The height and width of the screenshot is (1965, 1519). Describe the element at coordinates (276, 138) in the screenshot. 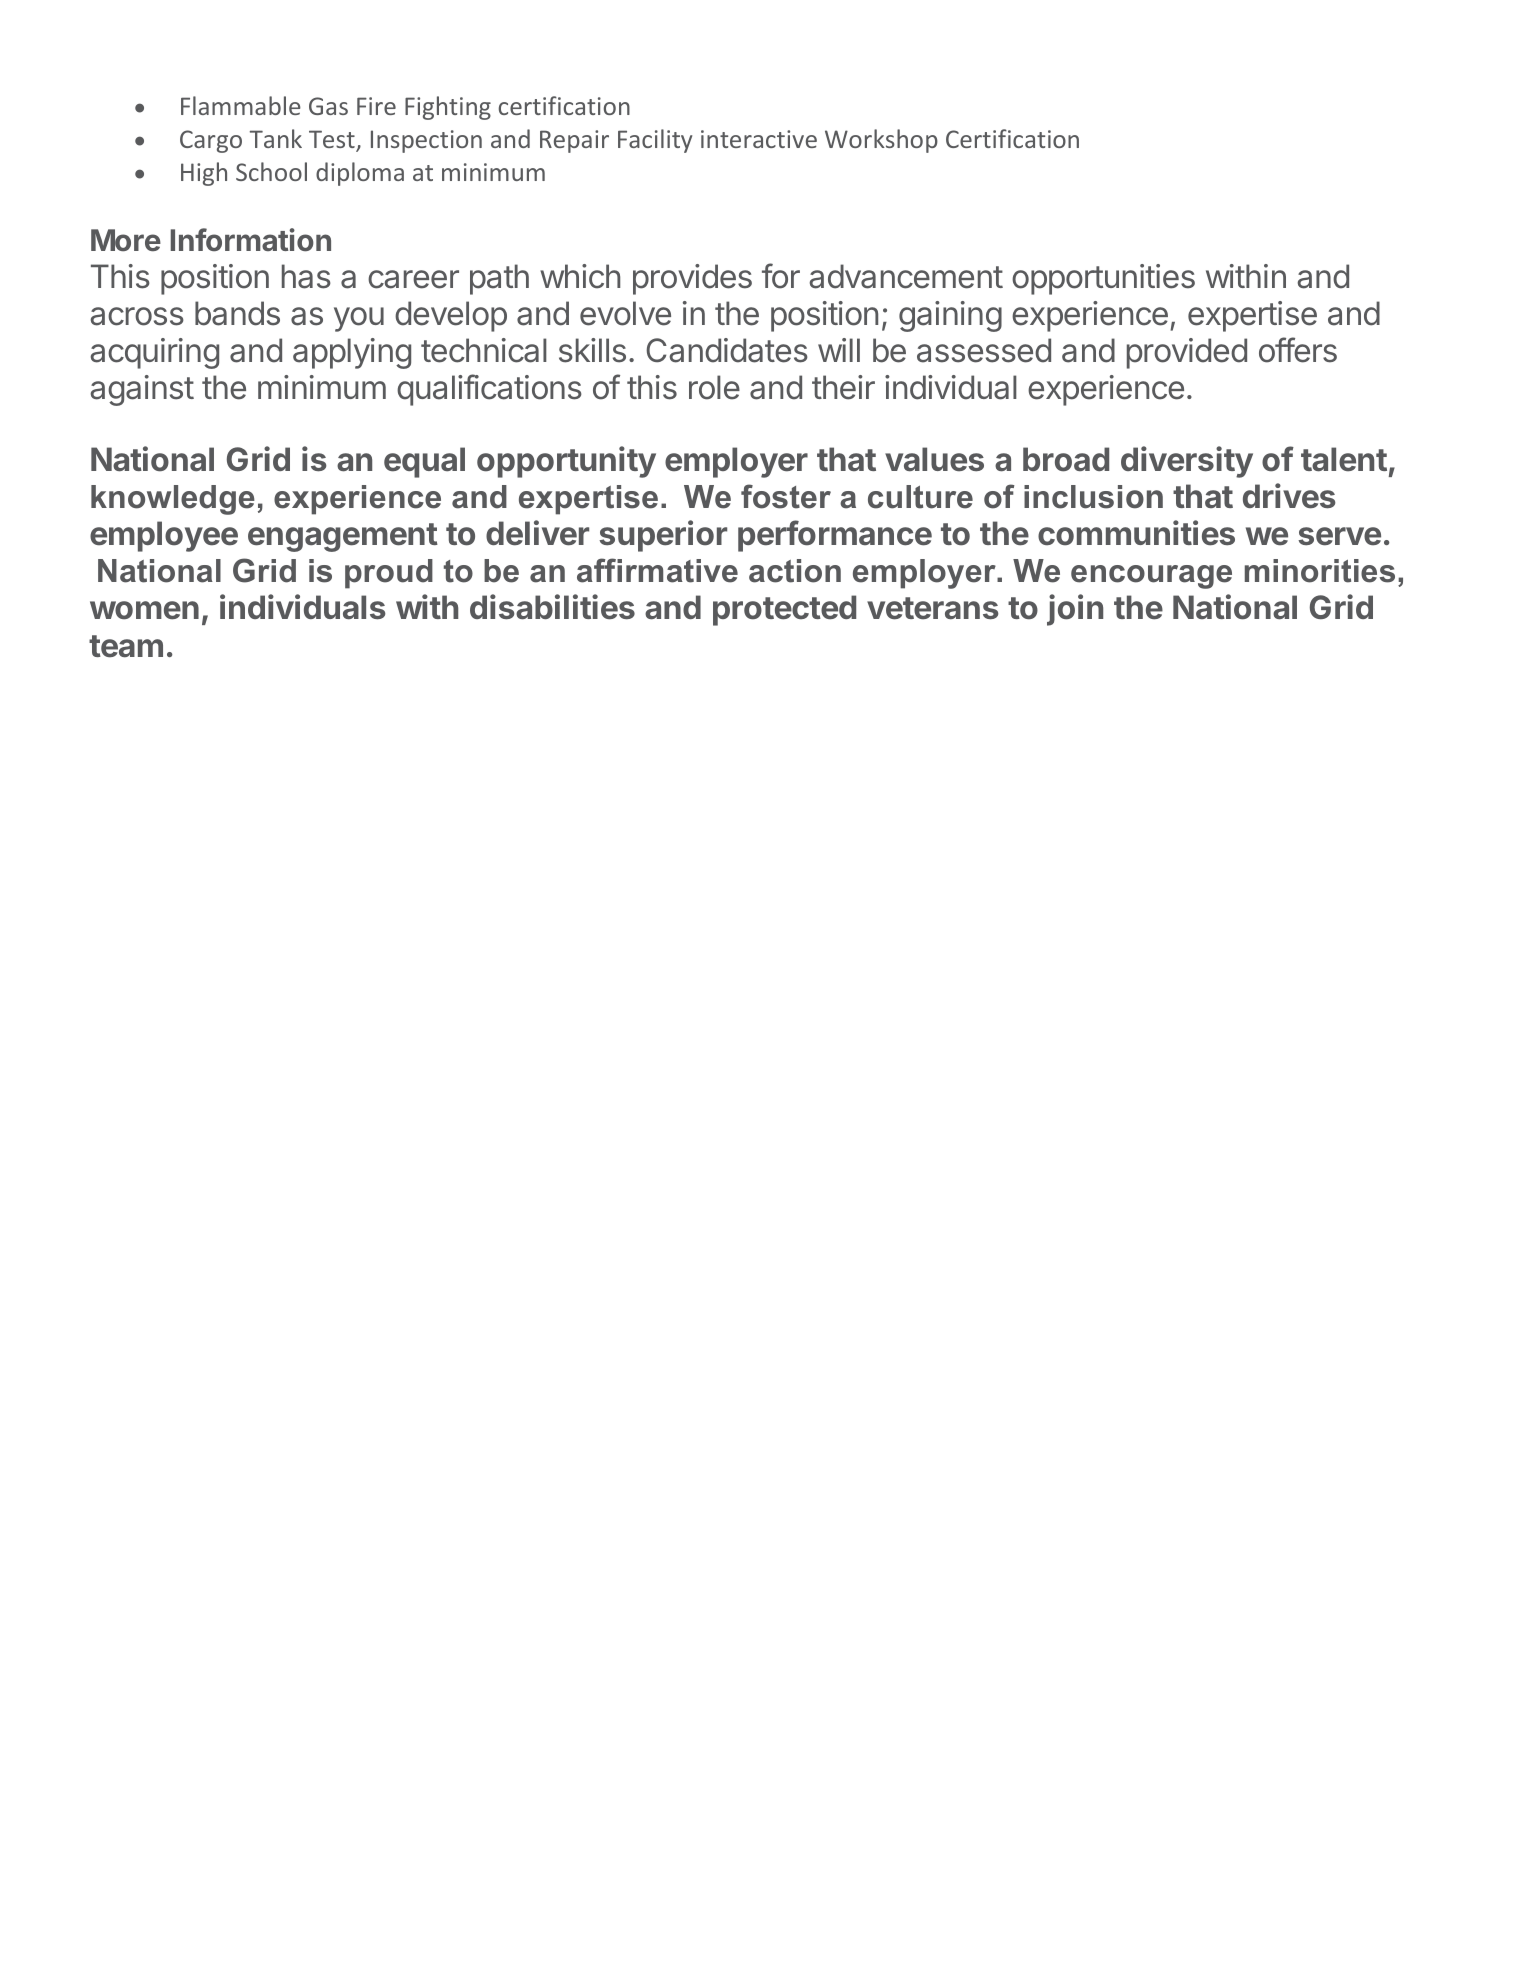

I see `Tank` at that location.
